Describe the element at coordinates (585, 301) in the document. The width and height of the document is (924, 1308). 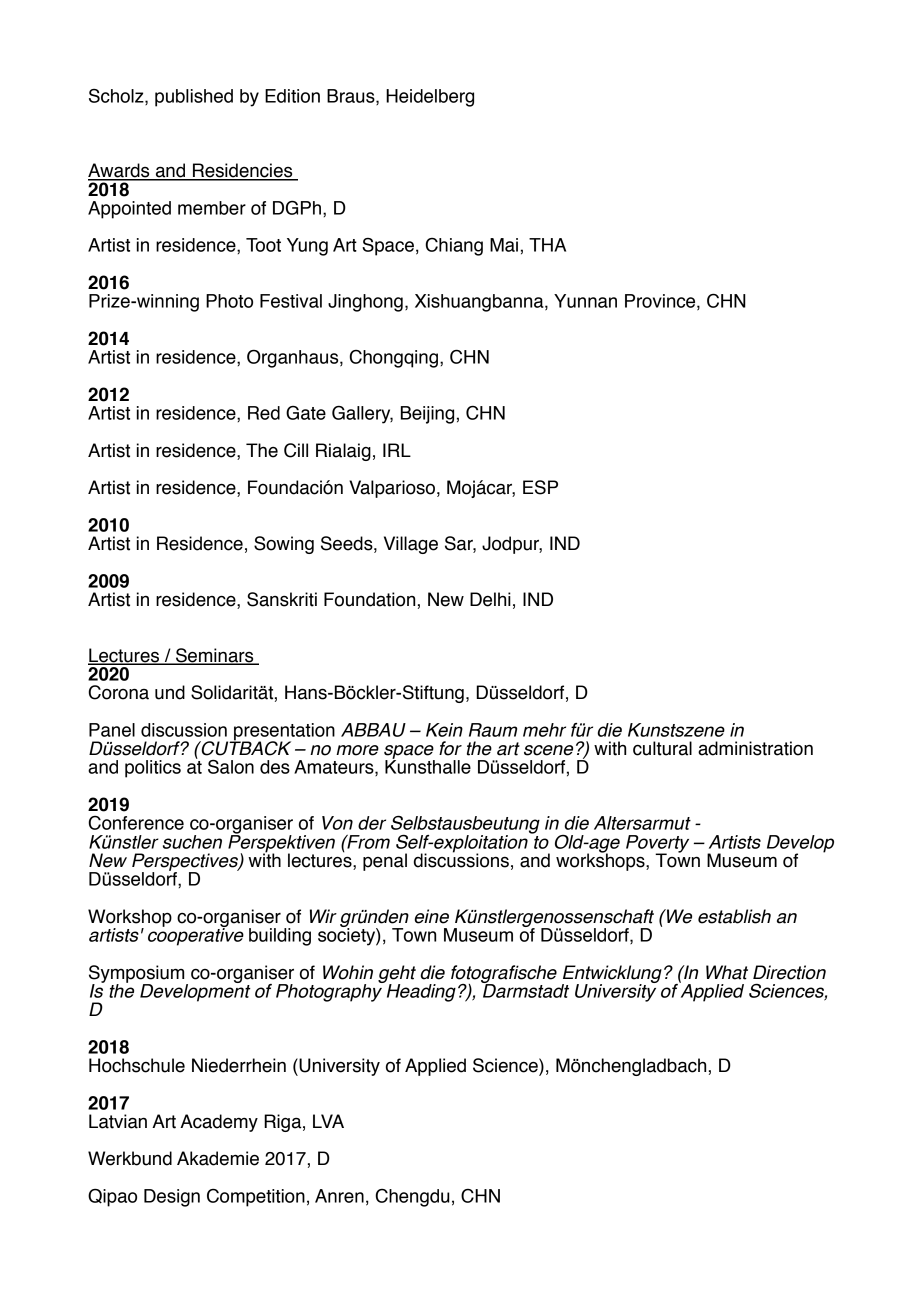
I see `Yunnan` at that location.
